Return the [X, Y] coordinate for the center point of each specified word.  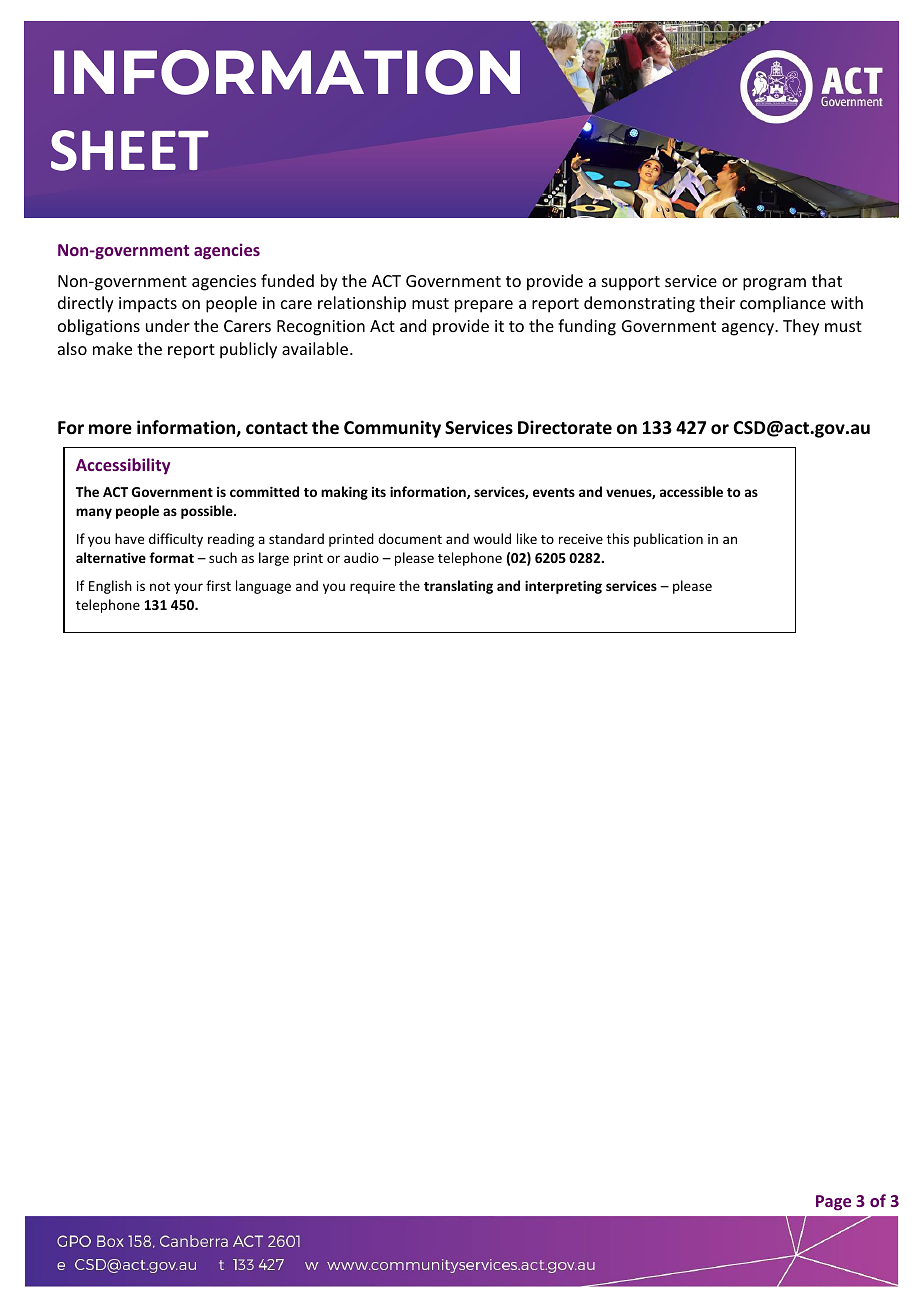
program [774, 284]
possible [208, 512]
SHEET [130, 150]
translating [458, 587]
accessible [691, 491]
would [492, 538]
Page [833, 1203]
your [188, 588]
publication [668, 540]
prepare [484, 306]
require [372, 587]
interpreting [563, 587]
